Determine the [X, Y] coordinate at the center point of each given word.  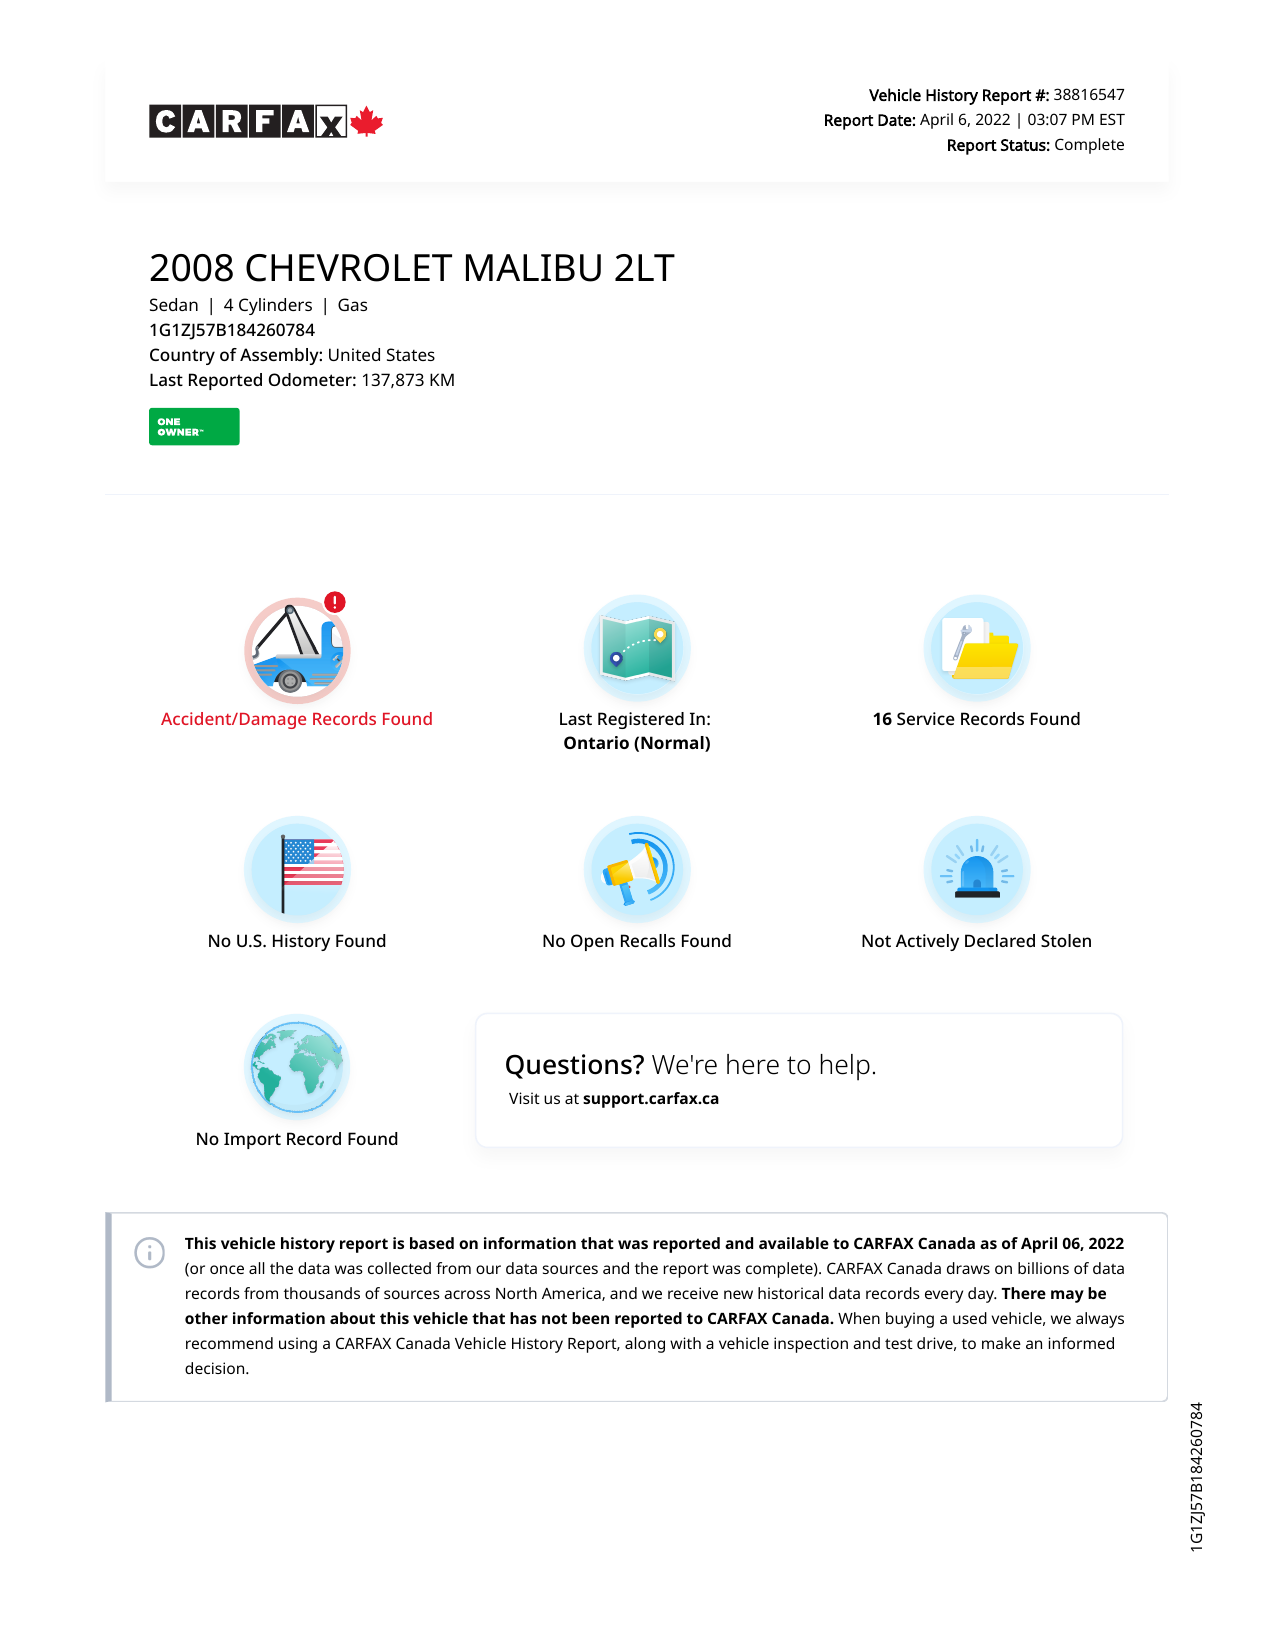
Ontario [596, 742]
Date [895, 120]
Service [926, 718]
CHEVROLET [349, 268]
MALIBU [533, 268]
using [298, 1345]
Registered [641, 720]
